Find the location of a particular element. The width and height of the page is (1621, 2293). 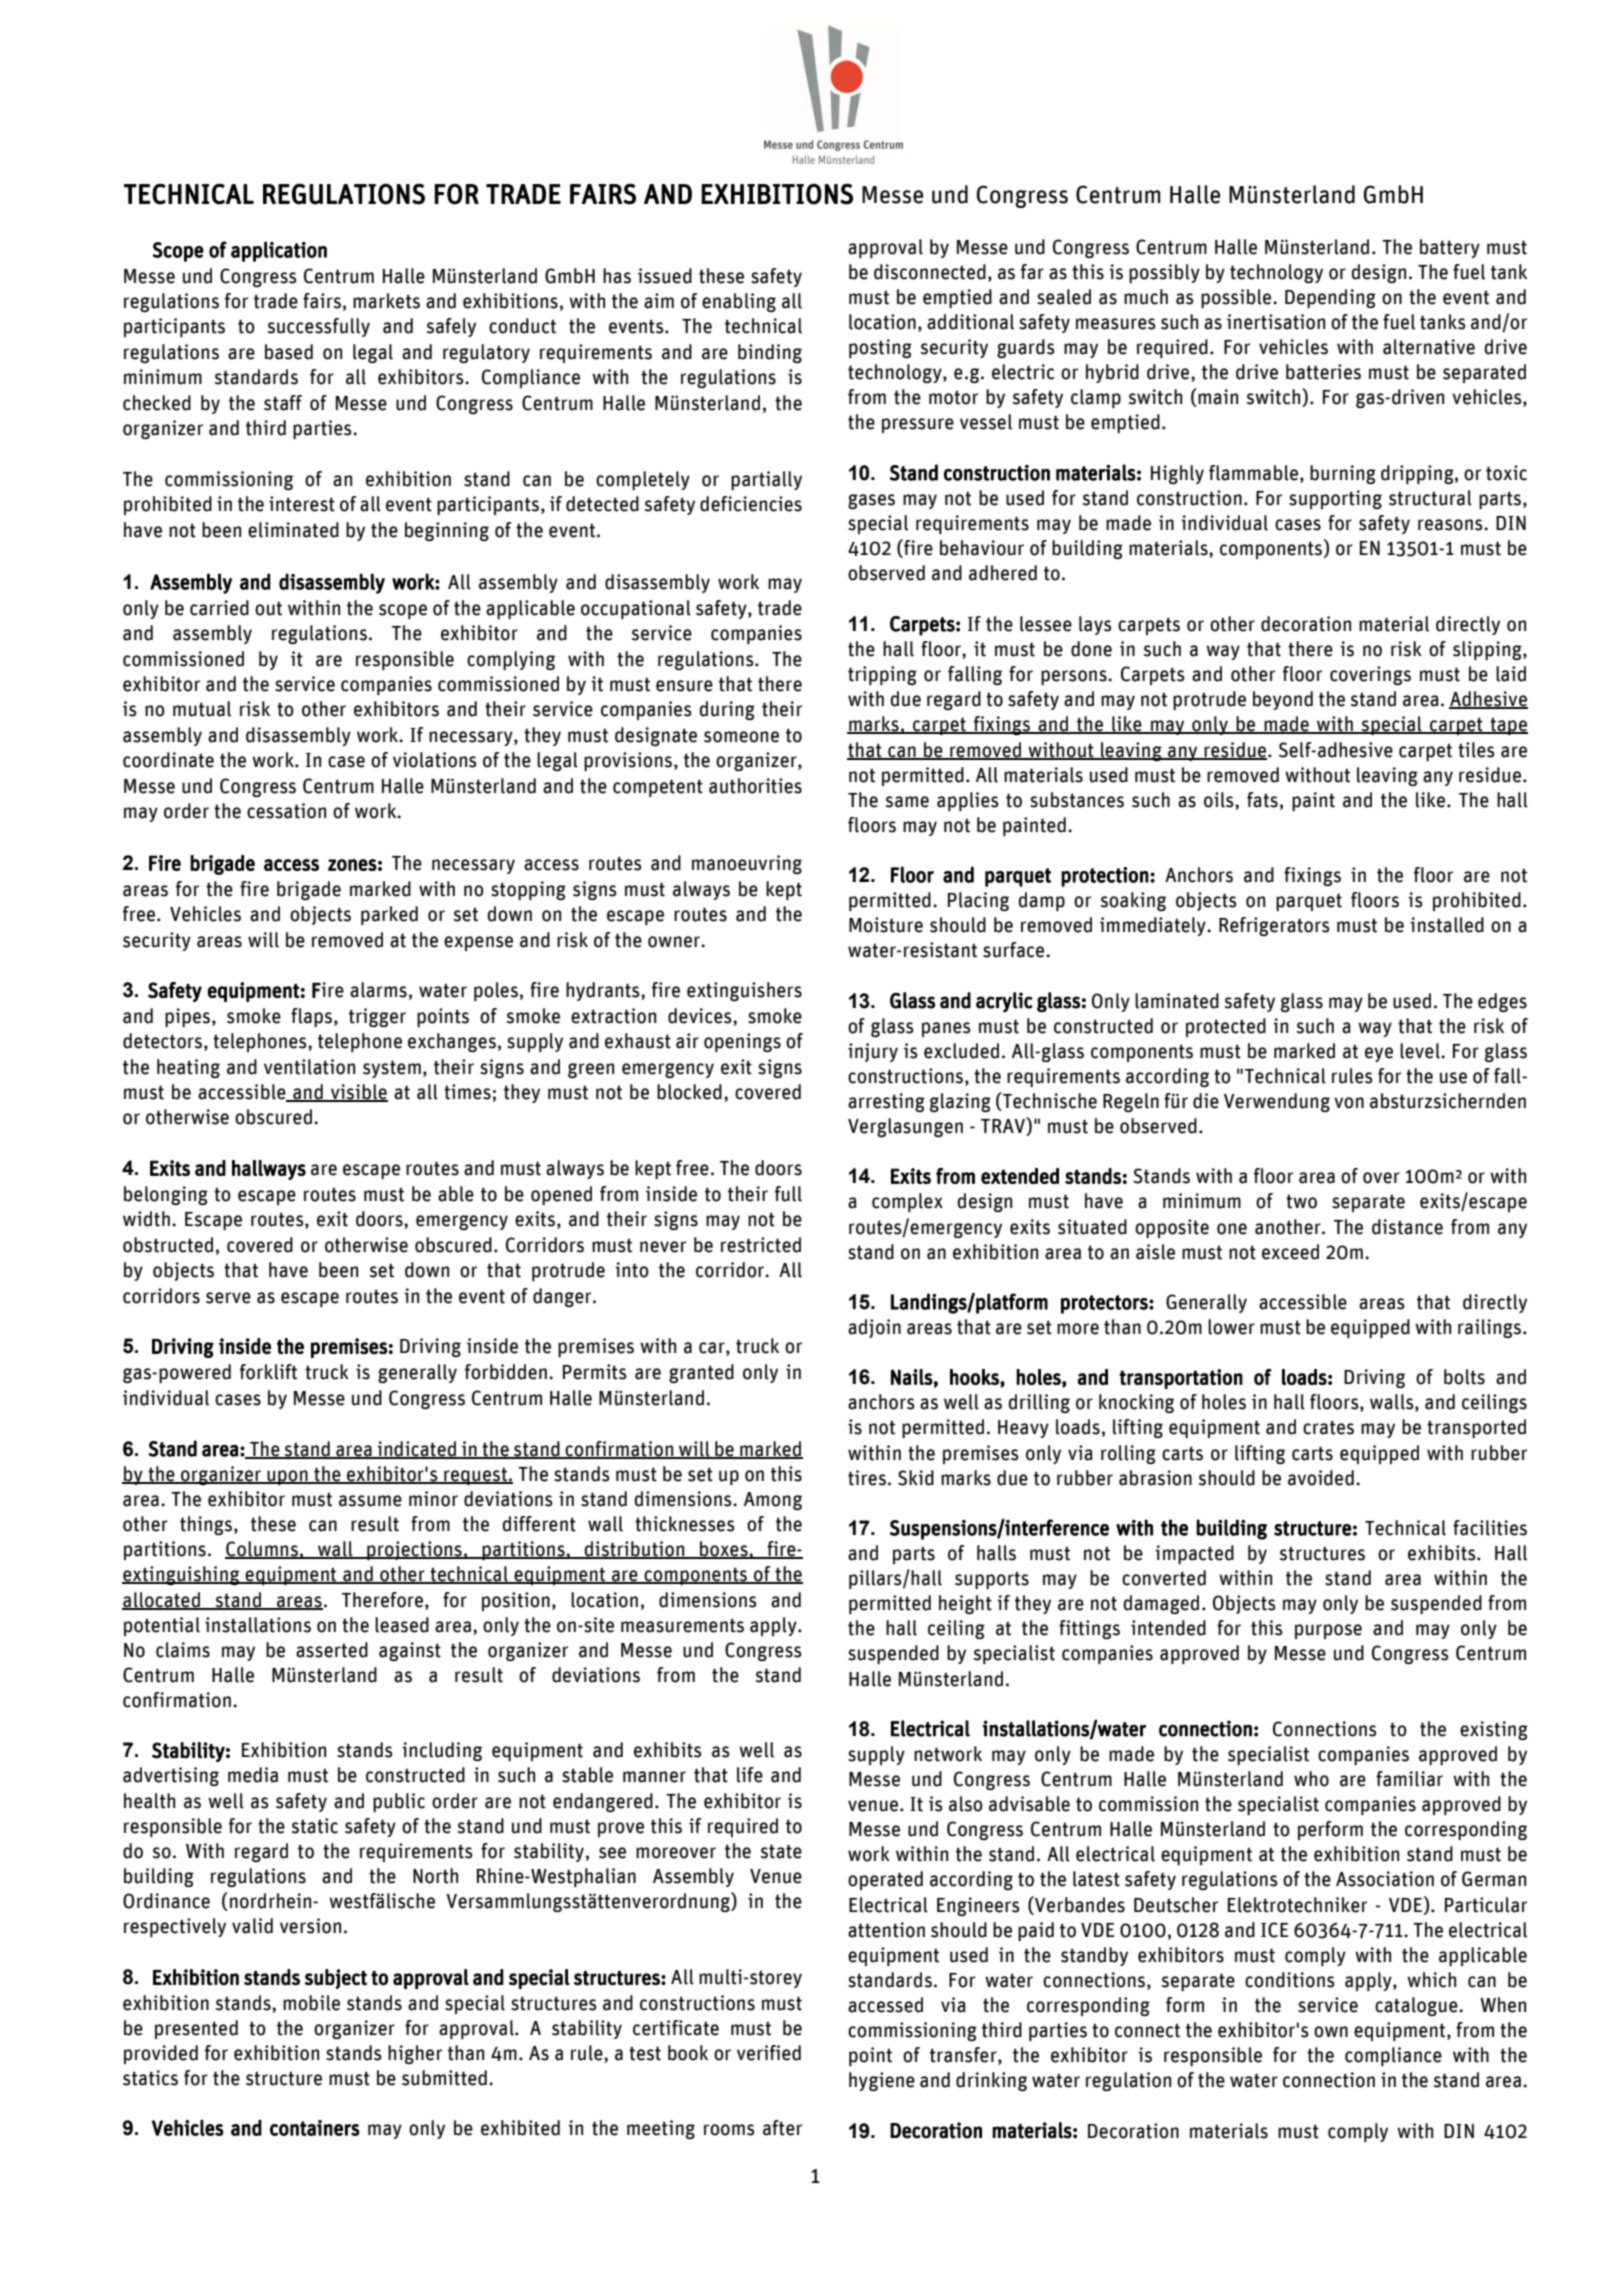

purpose is located at coordinates (1328, 1631).
